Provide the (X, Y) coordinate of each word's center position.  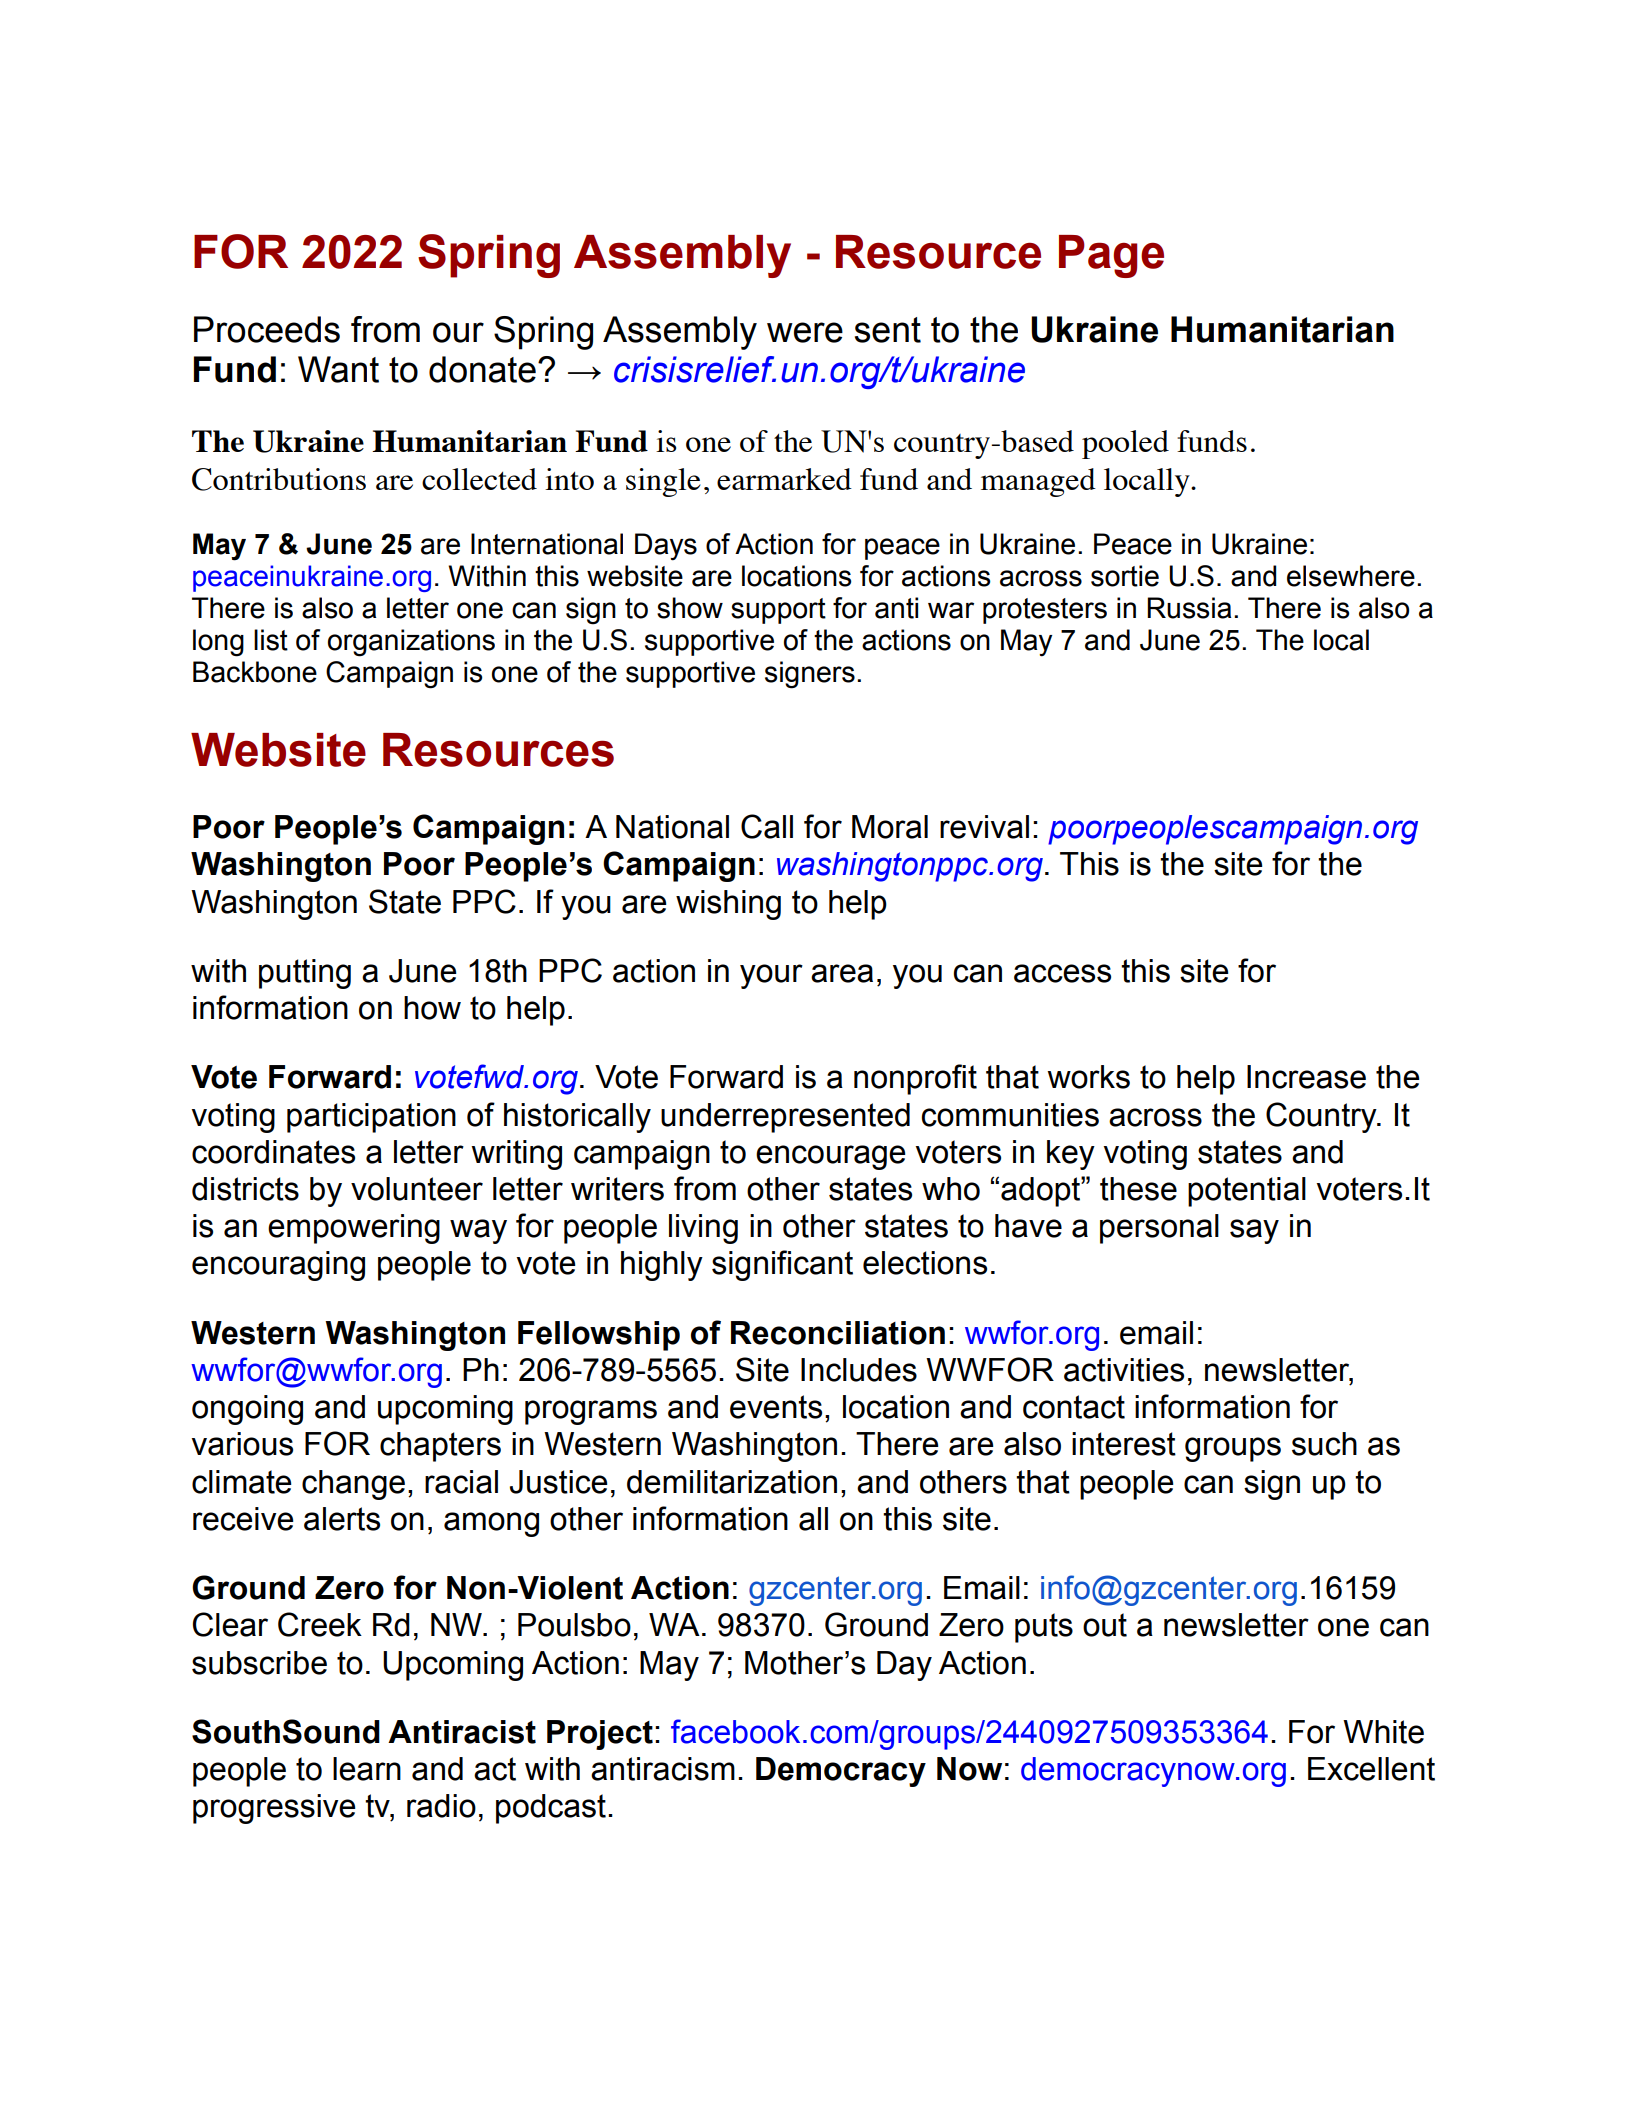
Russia (1189, 608)
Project (600, 1735)
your (771, 976)
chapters (440, 1447)
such (1324, 1444)
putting (305, 974)
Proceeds (267, 329)
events (776, 1407)
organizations (411, 643)
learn (367, 1769)
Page (1111, 256)
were (805, 332)
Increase (1306, 1077)
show (690, 608)
